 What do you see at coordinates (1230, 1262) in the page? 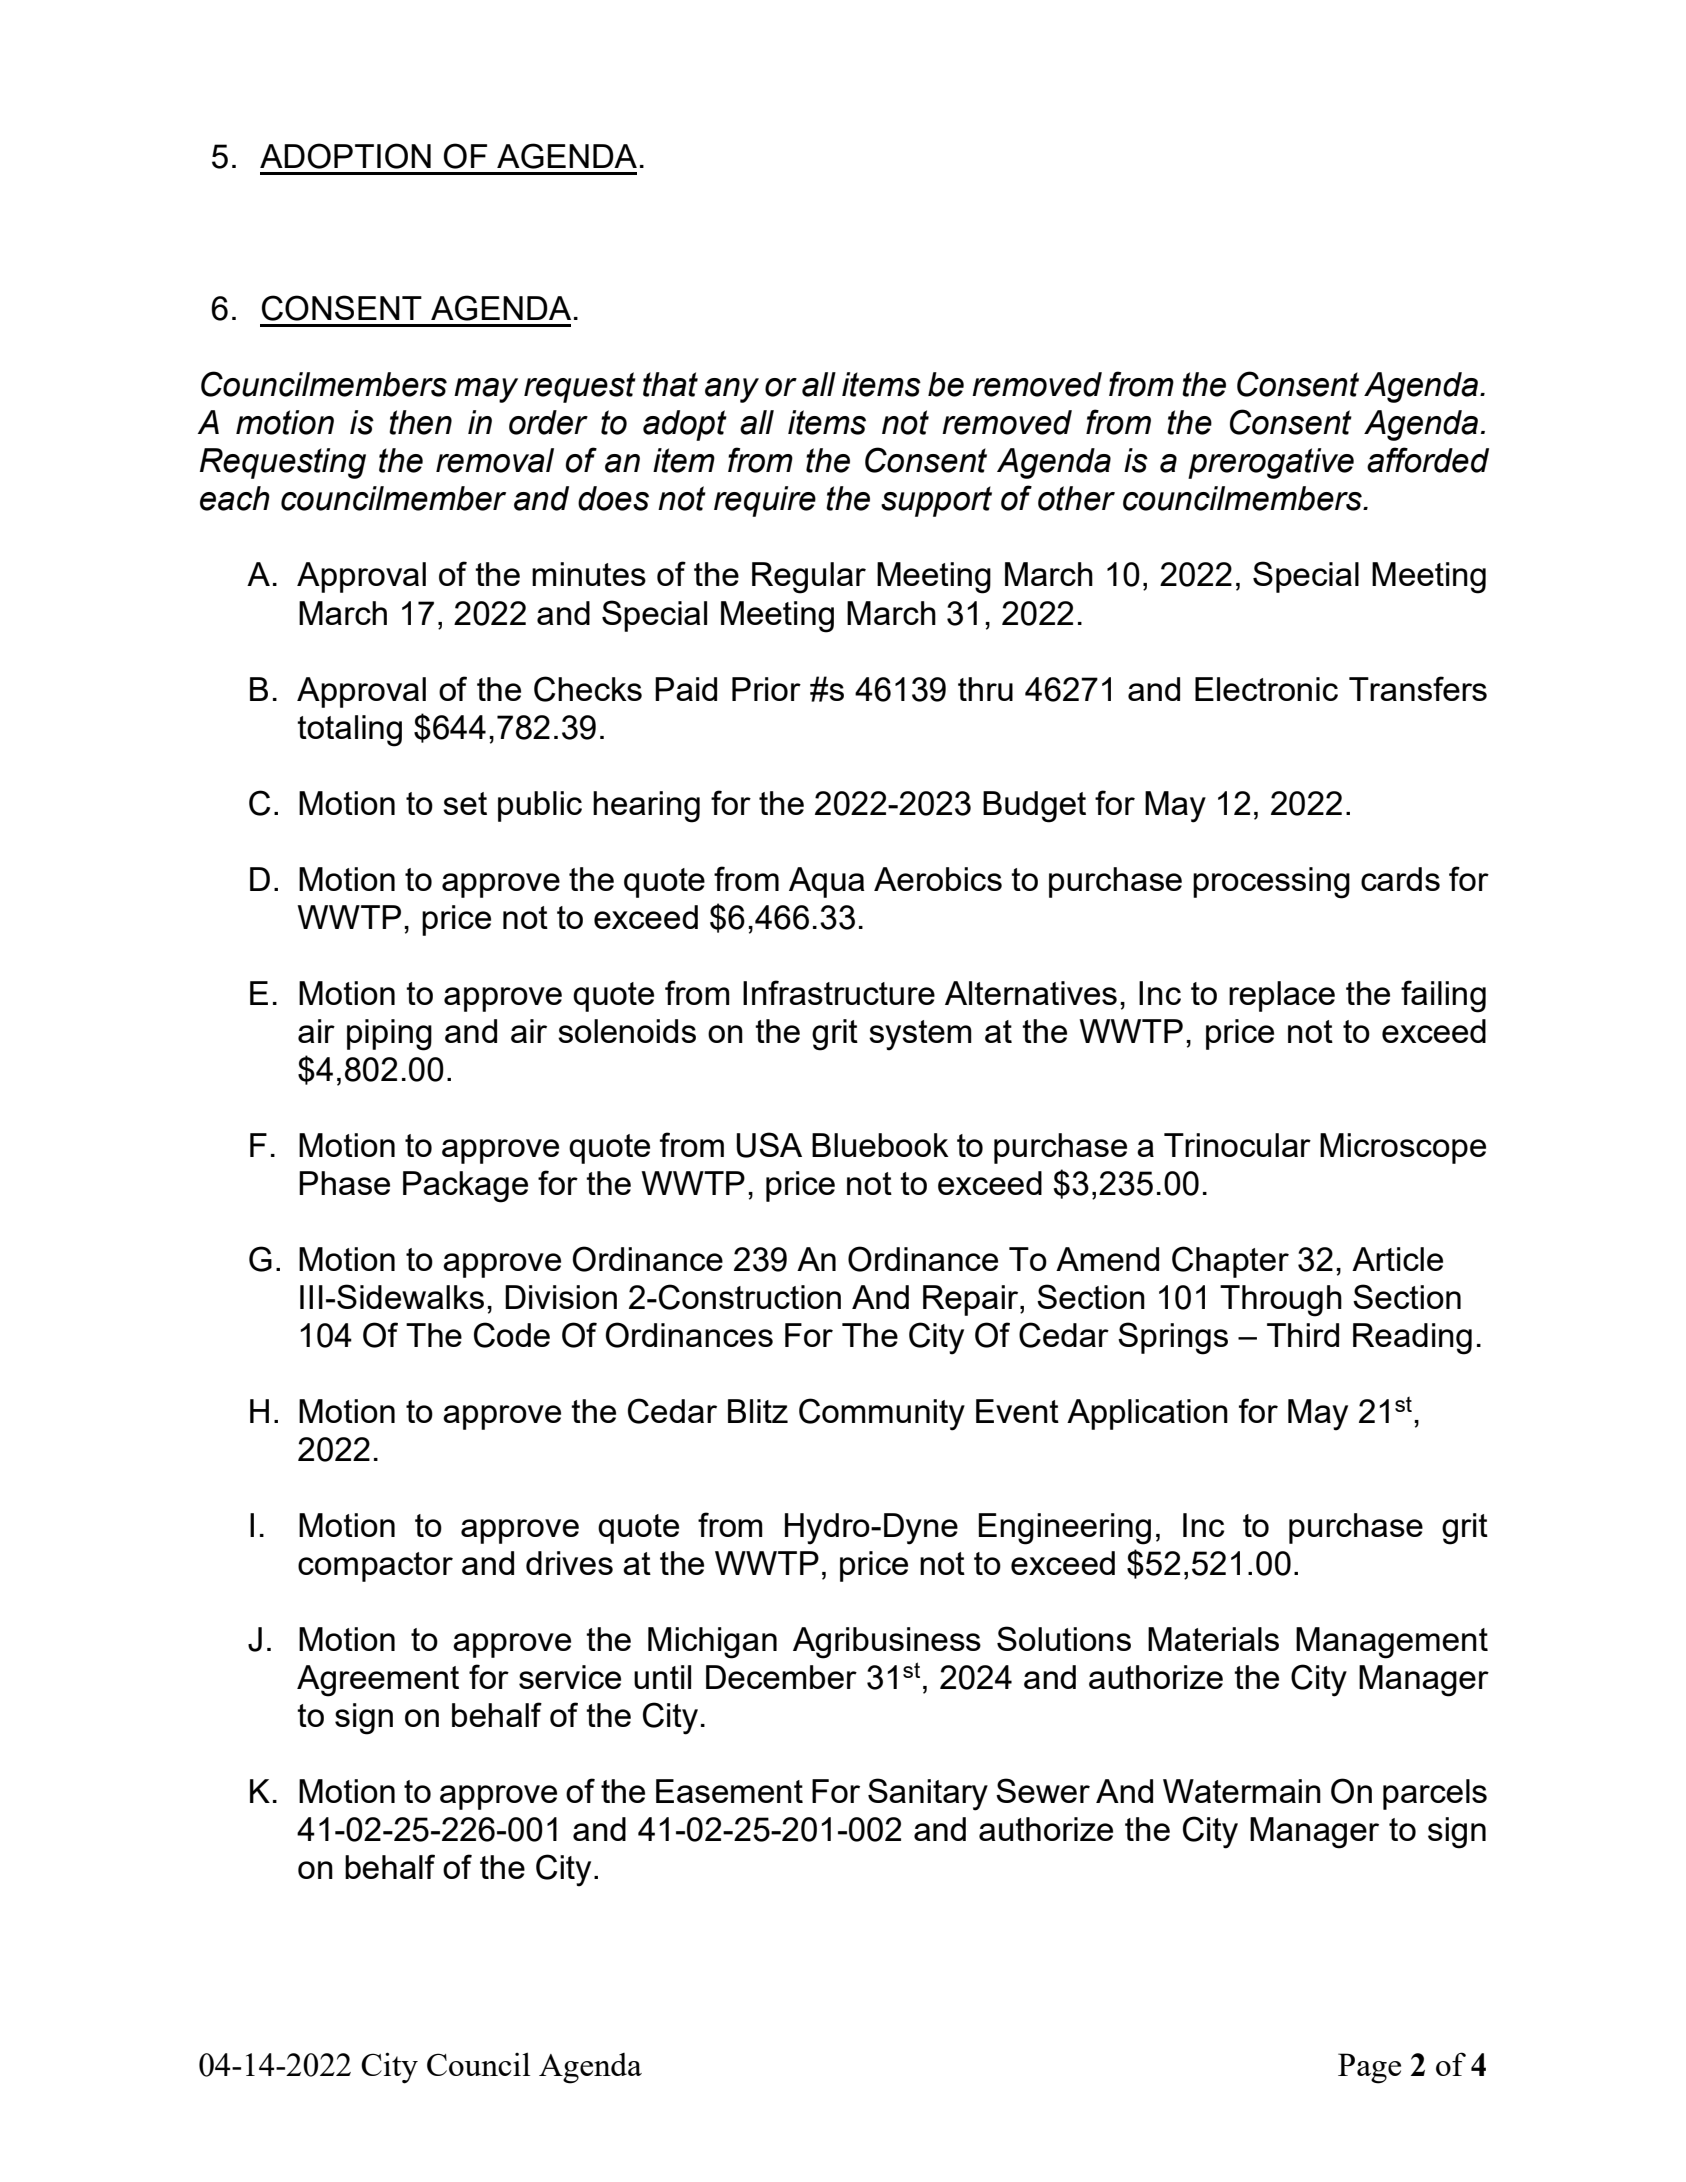
I see `Chapter` at bounding box center [1230, 1262].
